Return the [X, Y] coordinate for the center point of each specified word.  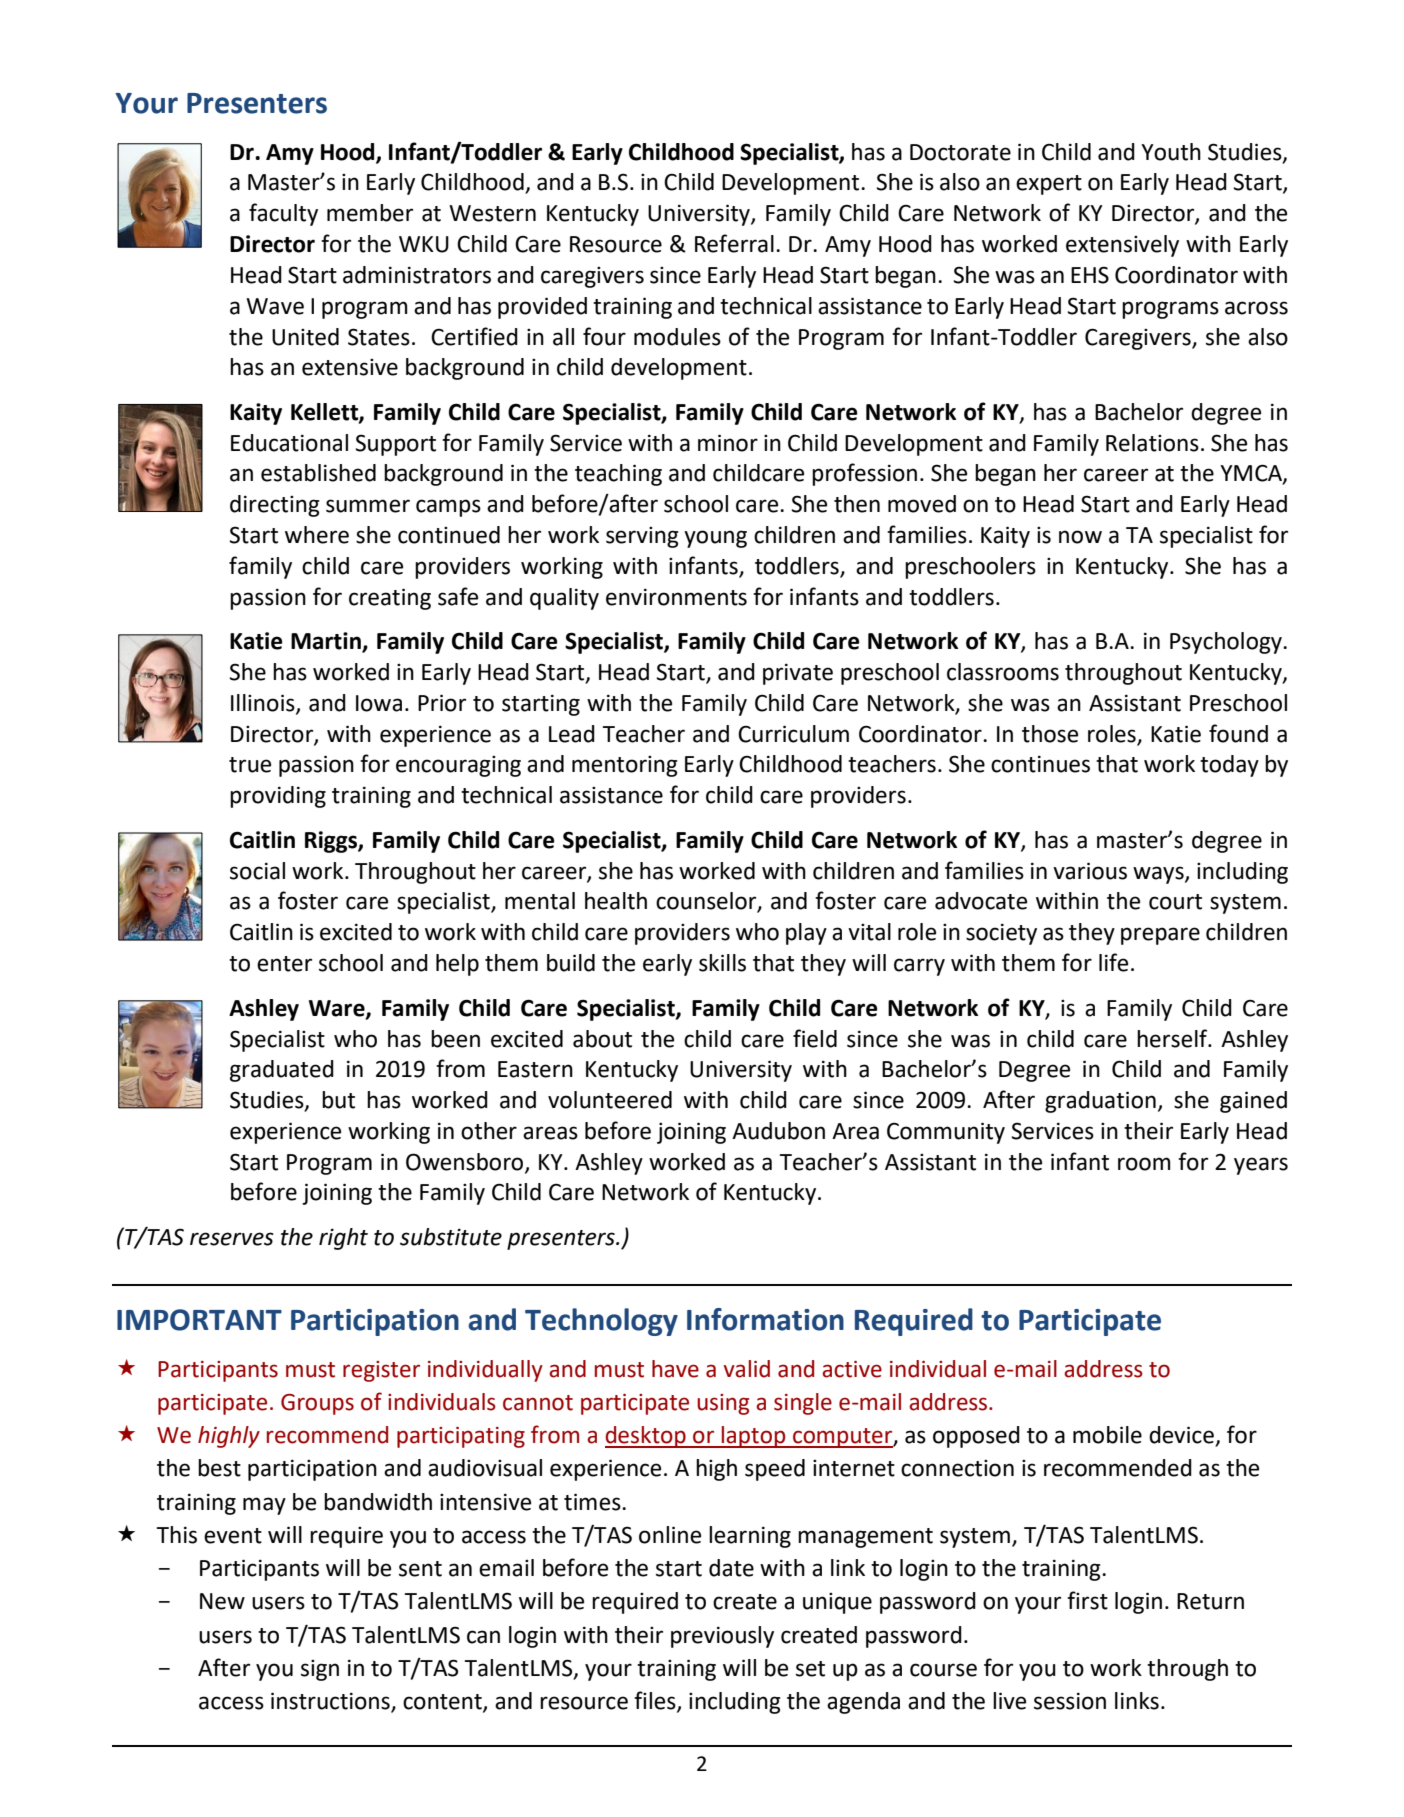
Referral [734, 243]
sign [320, 1670]
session [1070, 1701]
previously [722, 1637]
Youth [1171, 152]
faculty [283, 214]
